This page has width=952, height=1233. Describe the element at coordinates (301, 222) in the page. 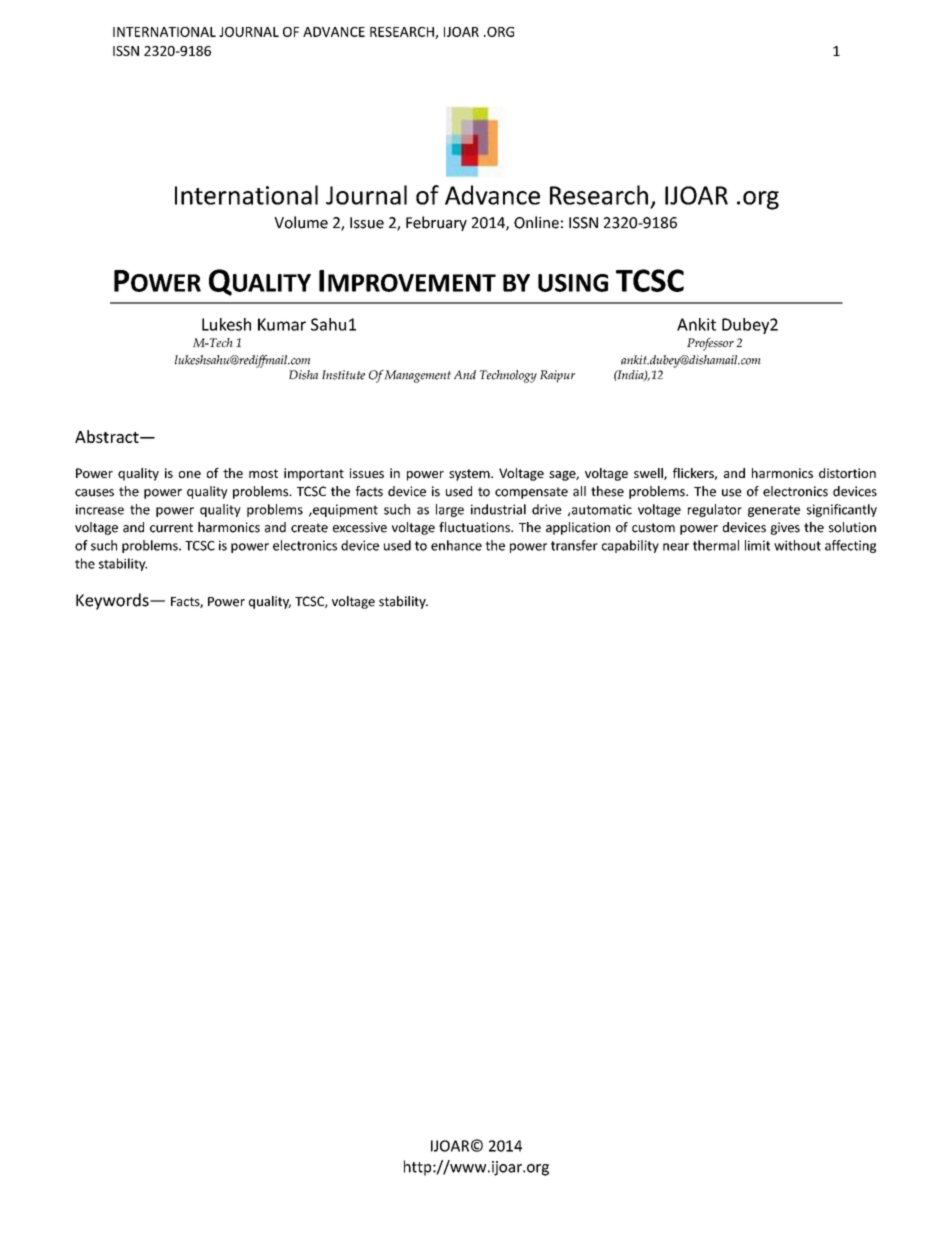

I see `Volume` at that location.
